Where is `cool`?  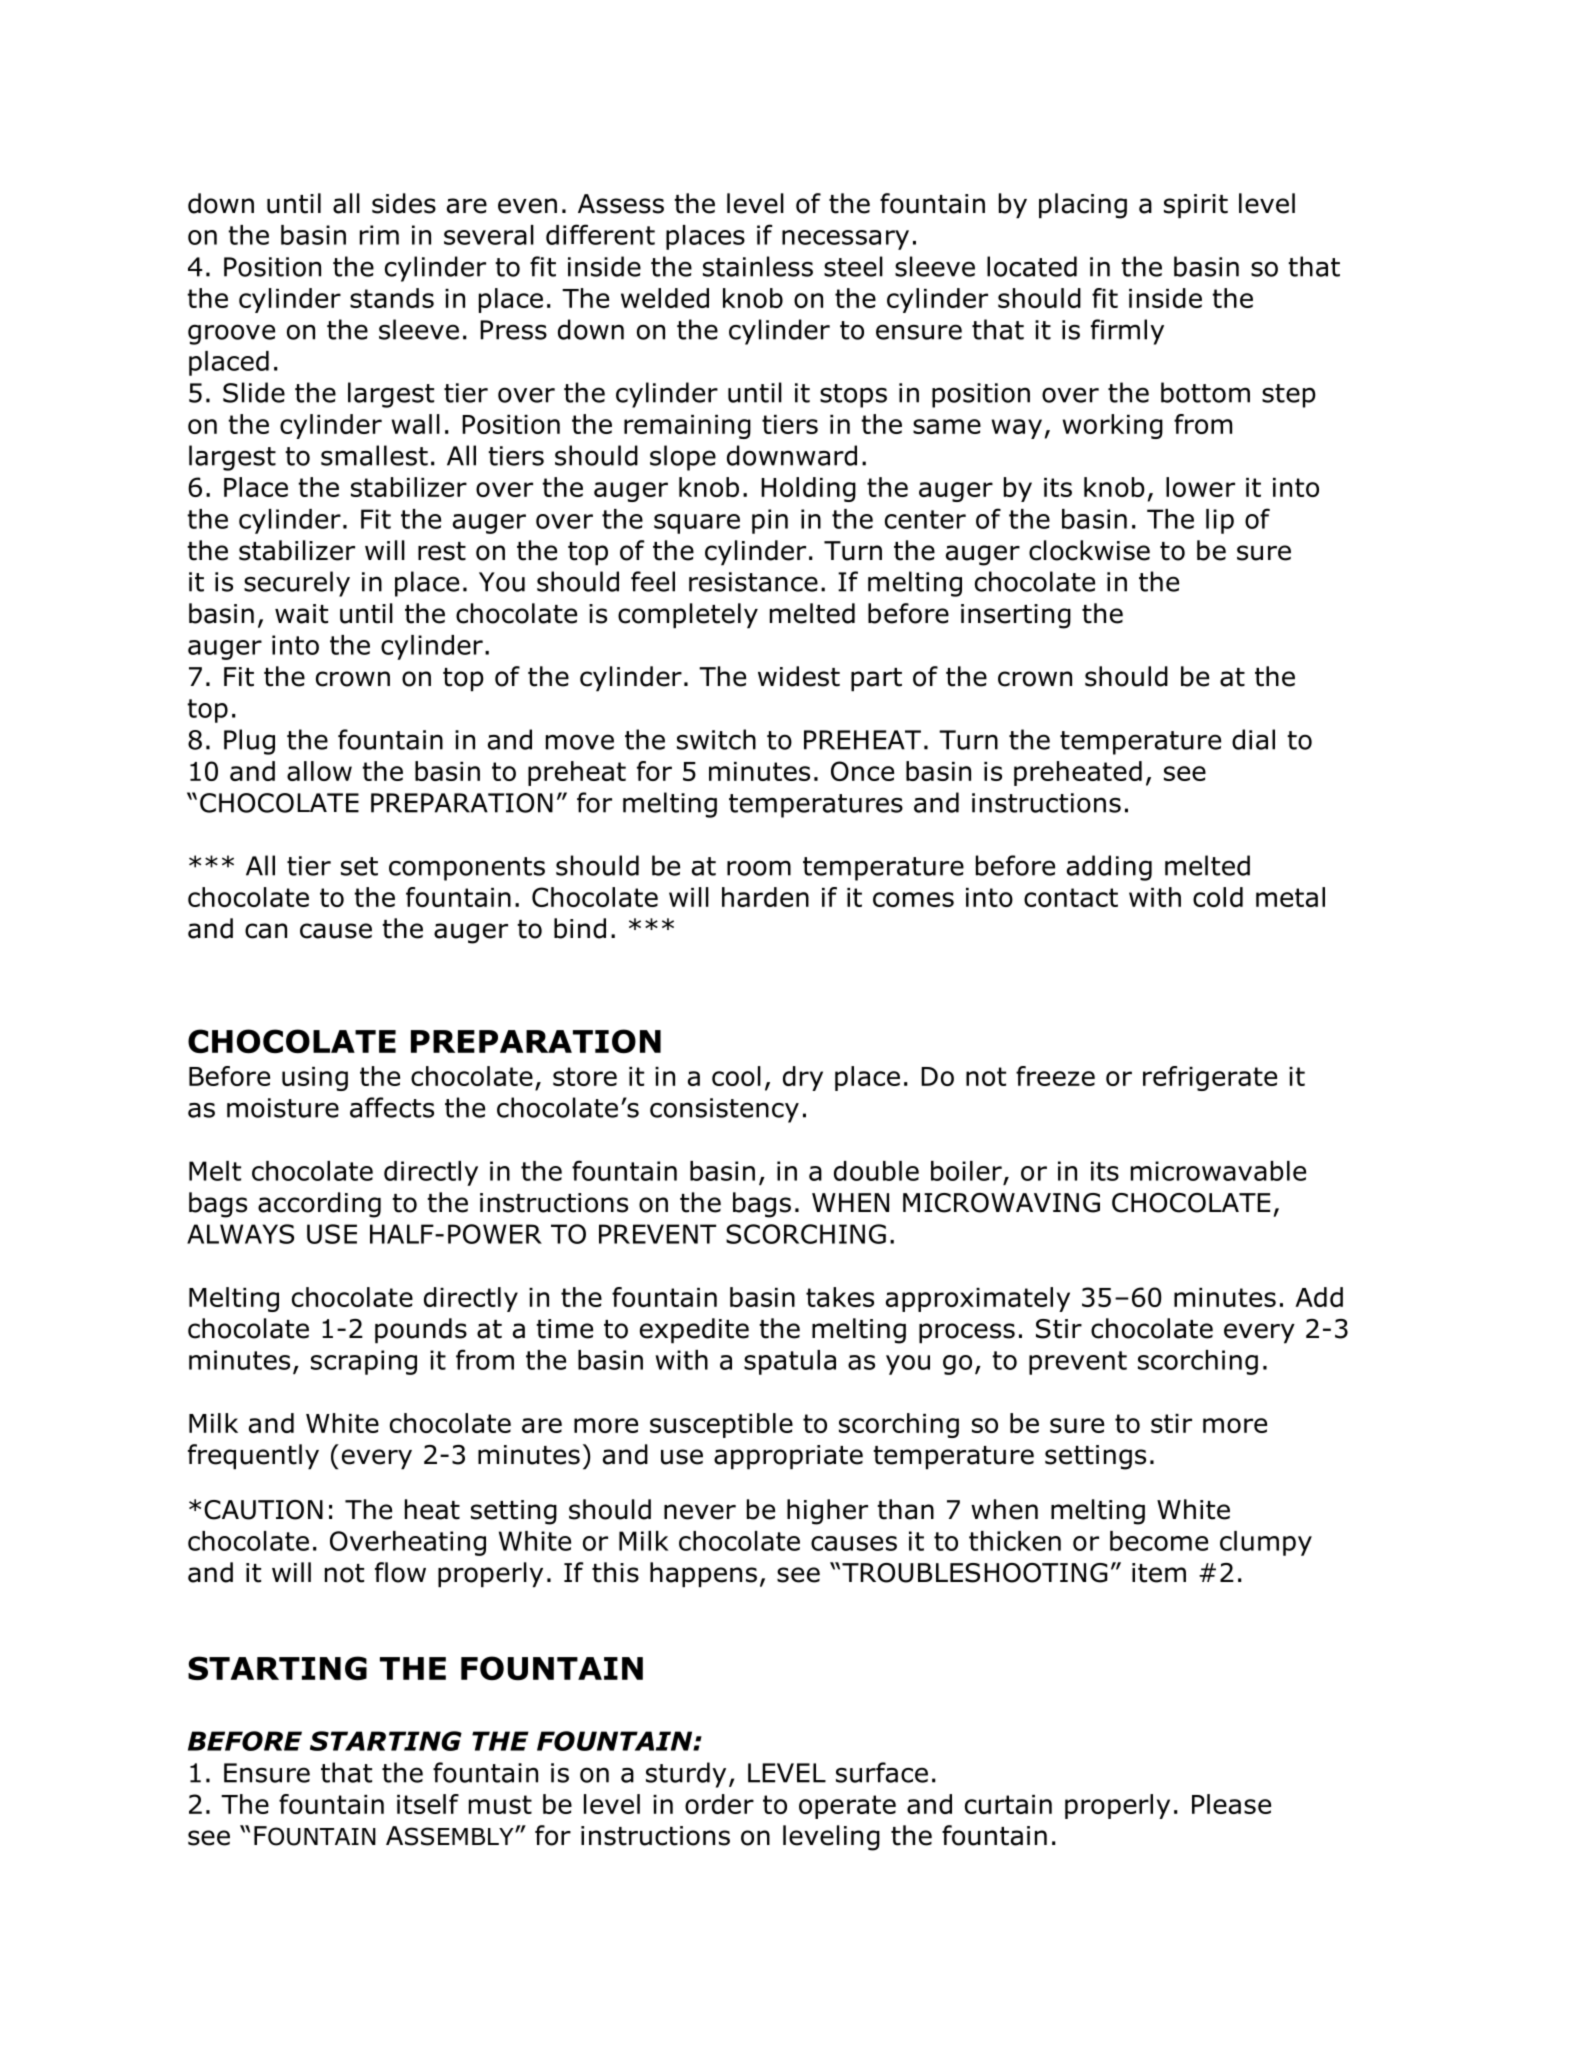 cool is located at coordinates (736, 1076).
